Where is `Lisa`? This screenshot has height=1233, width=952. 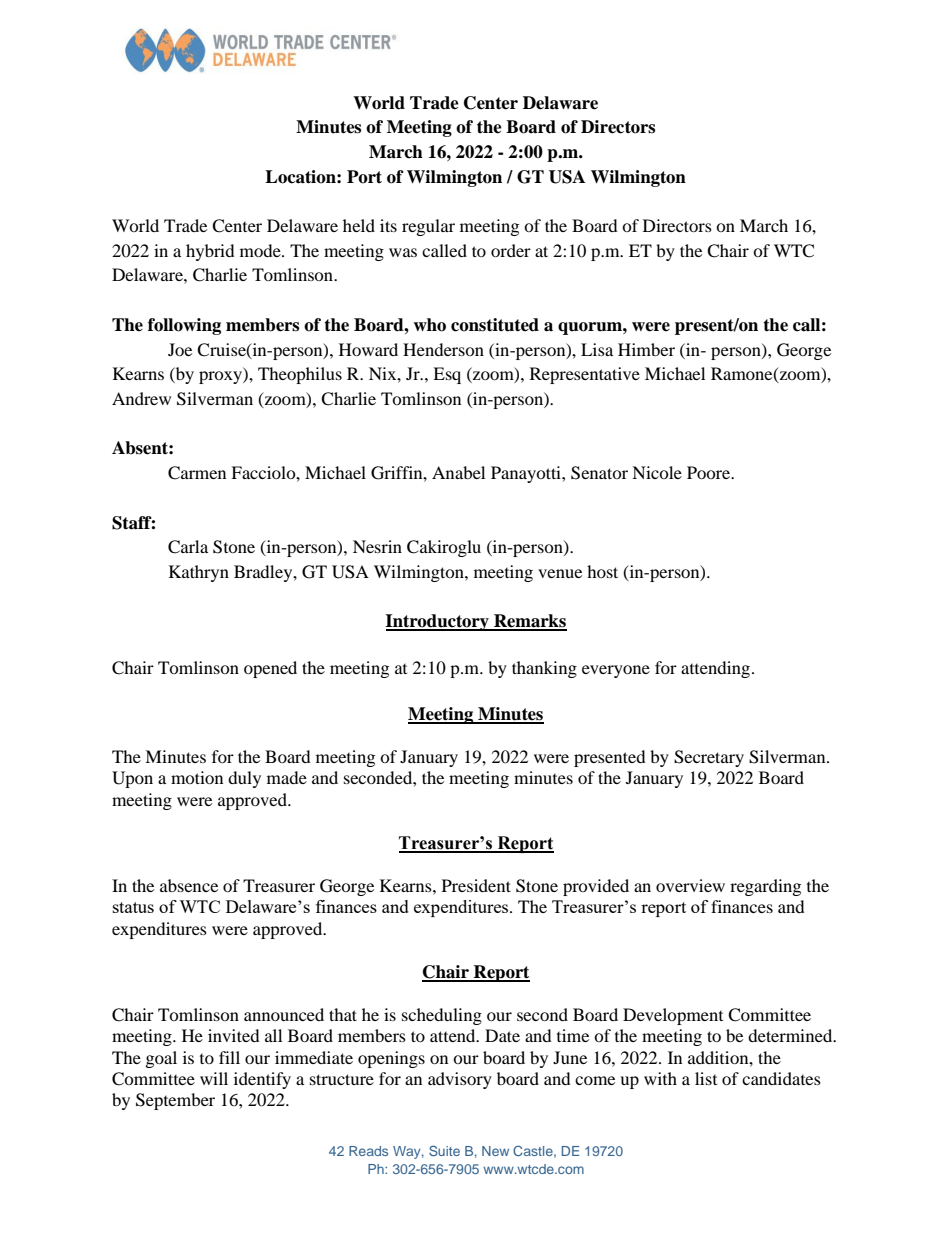 Lisa is located at coordinates (597, 349).
